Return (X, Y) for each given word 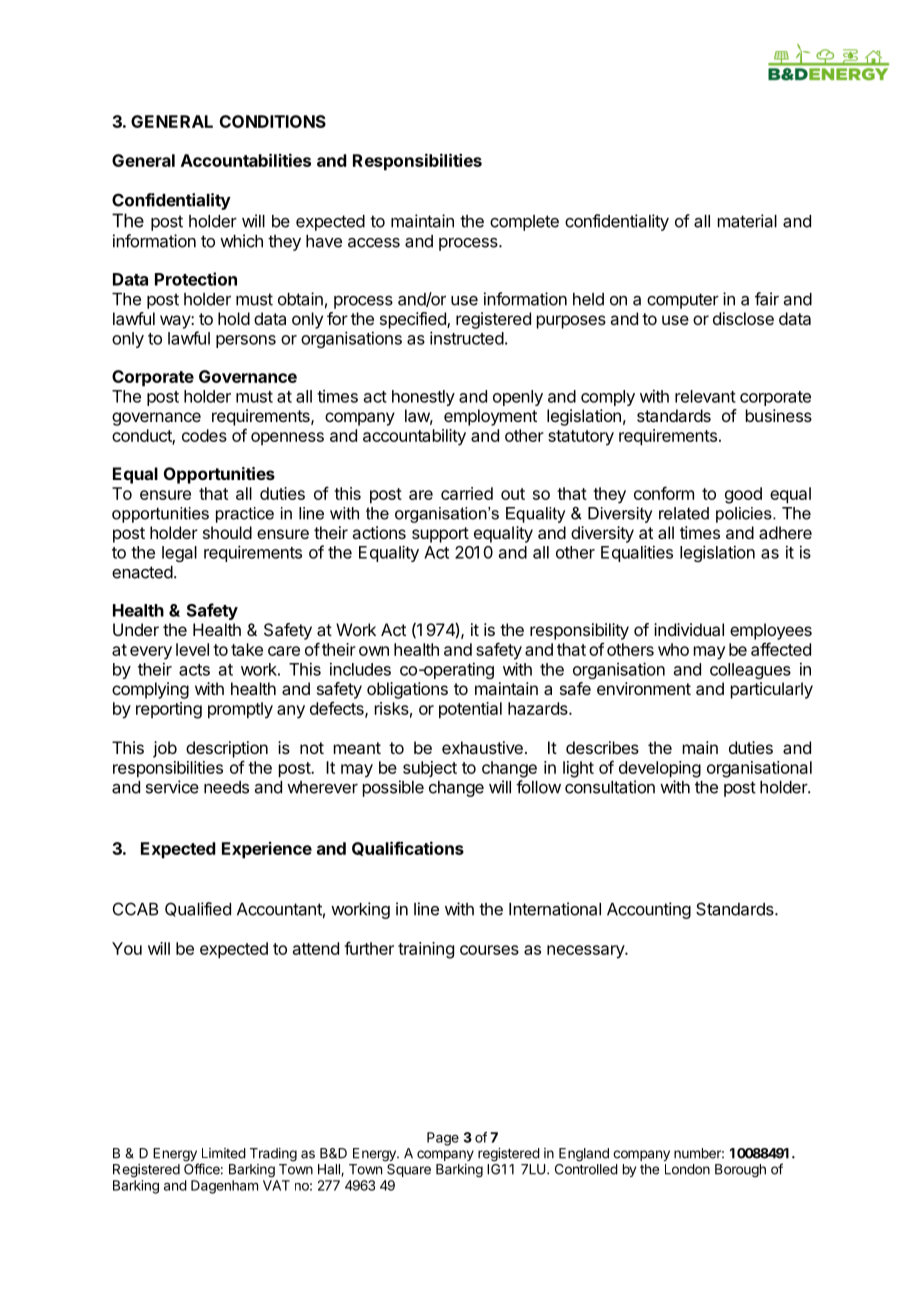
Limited (224, 1153)
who (673, 649)
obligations (407, 690)
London (687, 1169)
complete (524, 223)
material (747, 221)
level (192, 649)
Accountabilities (246, 160)
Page (443, 1139)
